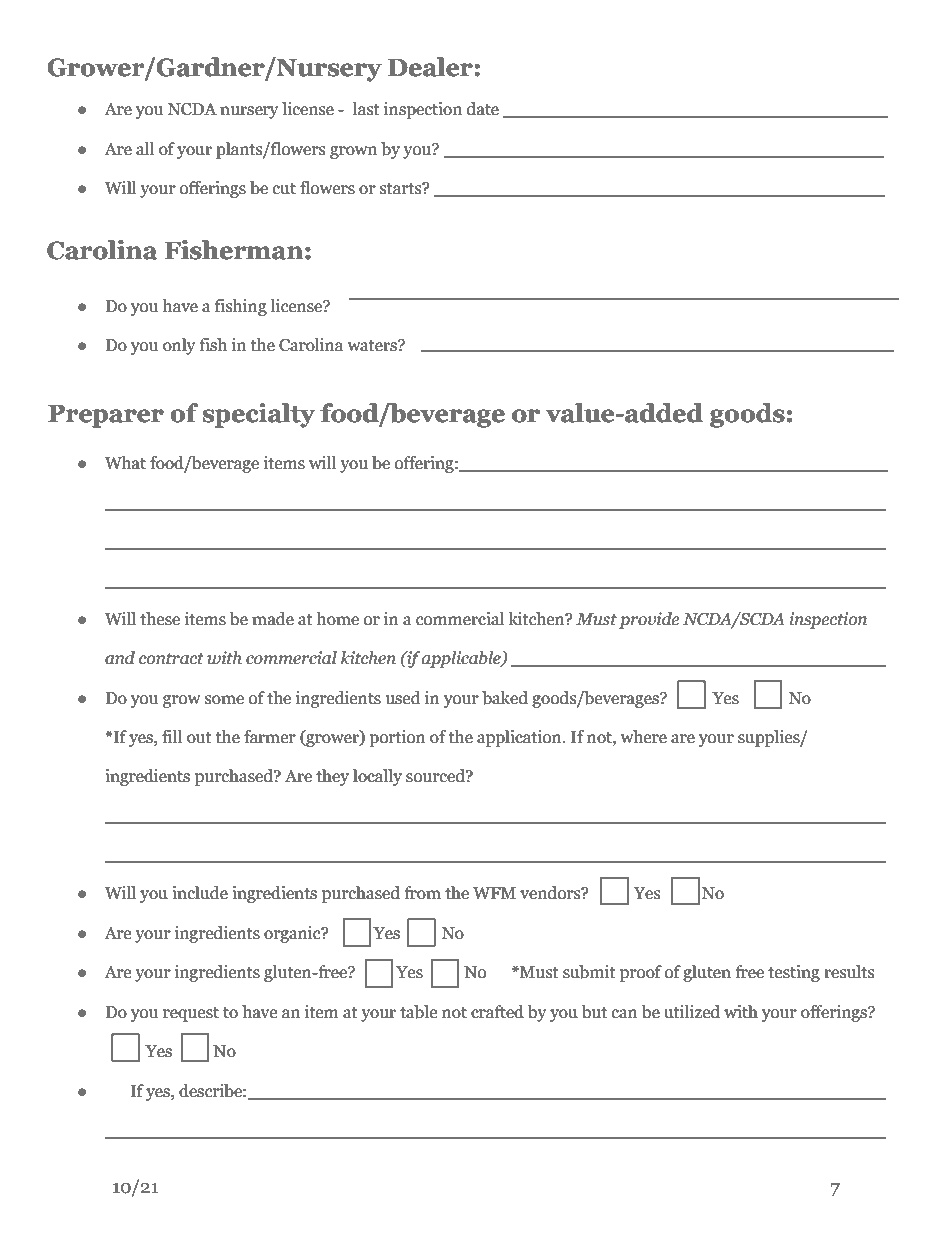 The height and width of the screenshot is (1233, 952). I want to click on specialty, so click(258, 415).
